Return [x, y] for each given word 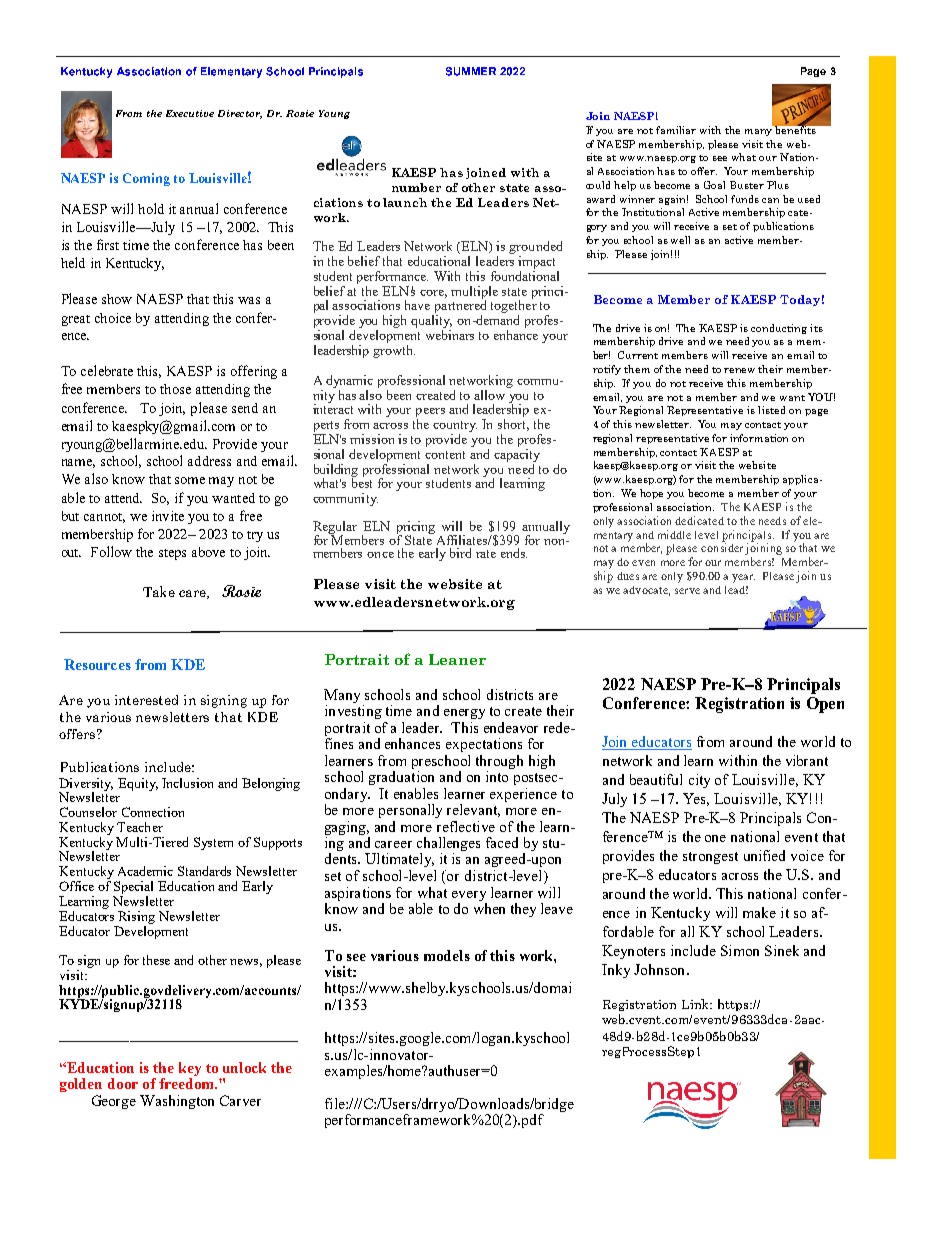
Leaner [457, 659]
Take [159, 591]
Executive [190, 113]
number [416, 187]
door [123, 1083]
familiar [676, 130]
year [743, 578]
